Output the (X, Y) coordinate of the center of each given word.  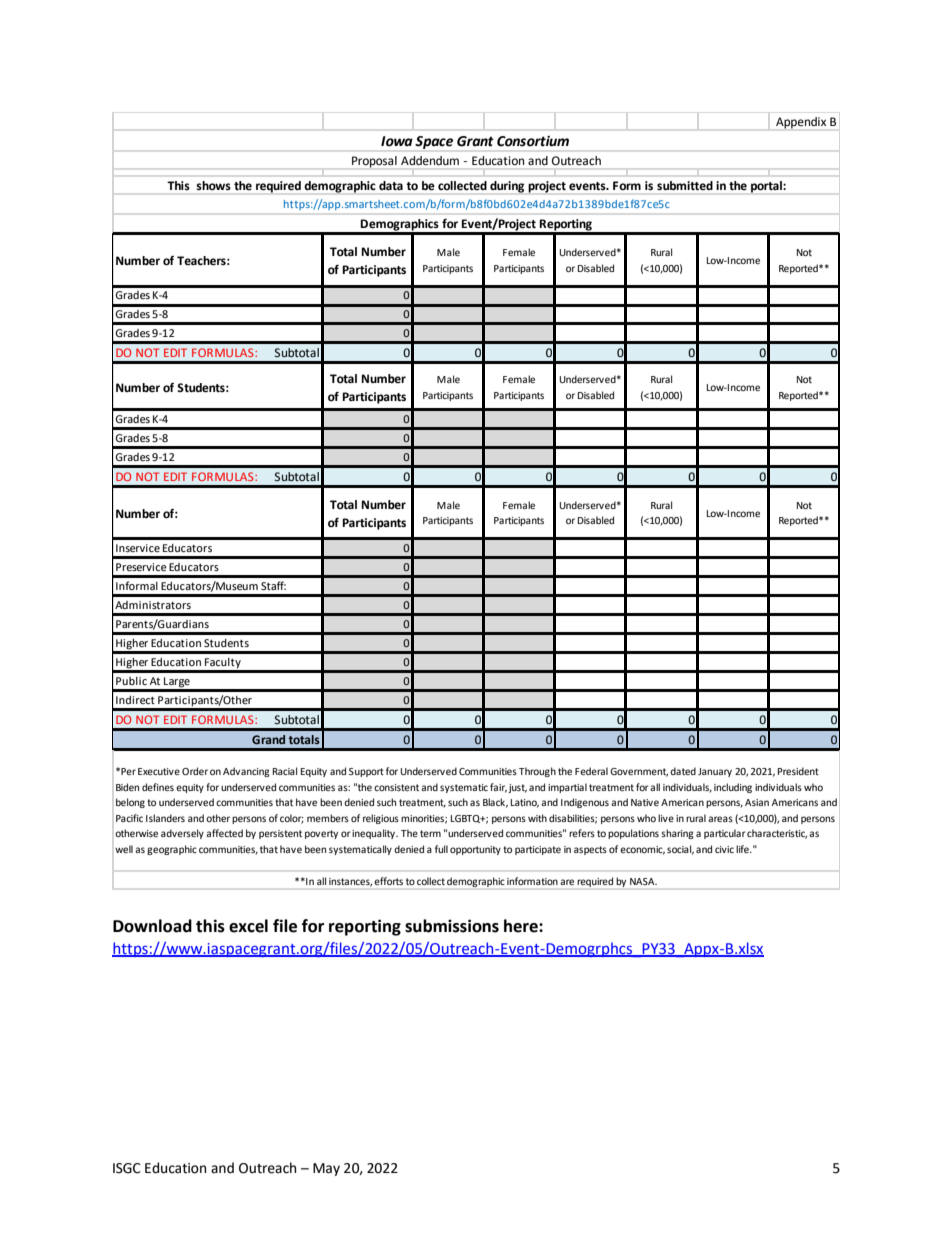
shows (214, 185)
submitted (685, 185)
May (326, 1169)
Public (131, 681)
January (715, 772)
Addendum (430, 160)
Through (537, 772)
